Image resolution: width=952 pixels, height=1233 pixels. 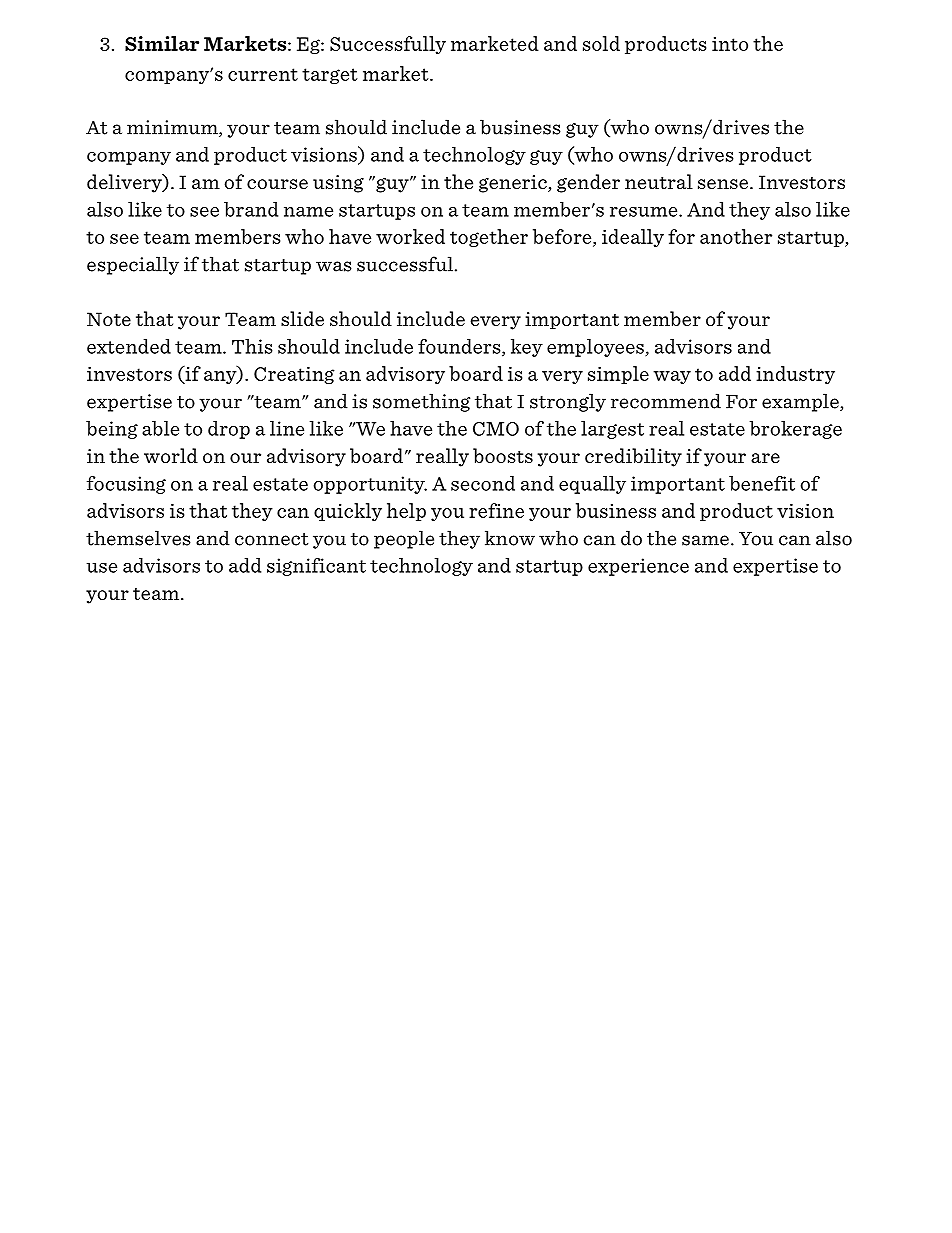 What do you see at coordinates (251, 209) in the screenshot?
I see `brand` at bounding box center [251, 209].
